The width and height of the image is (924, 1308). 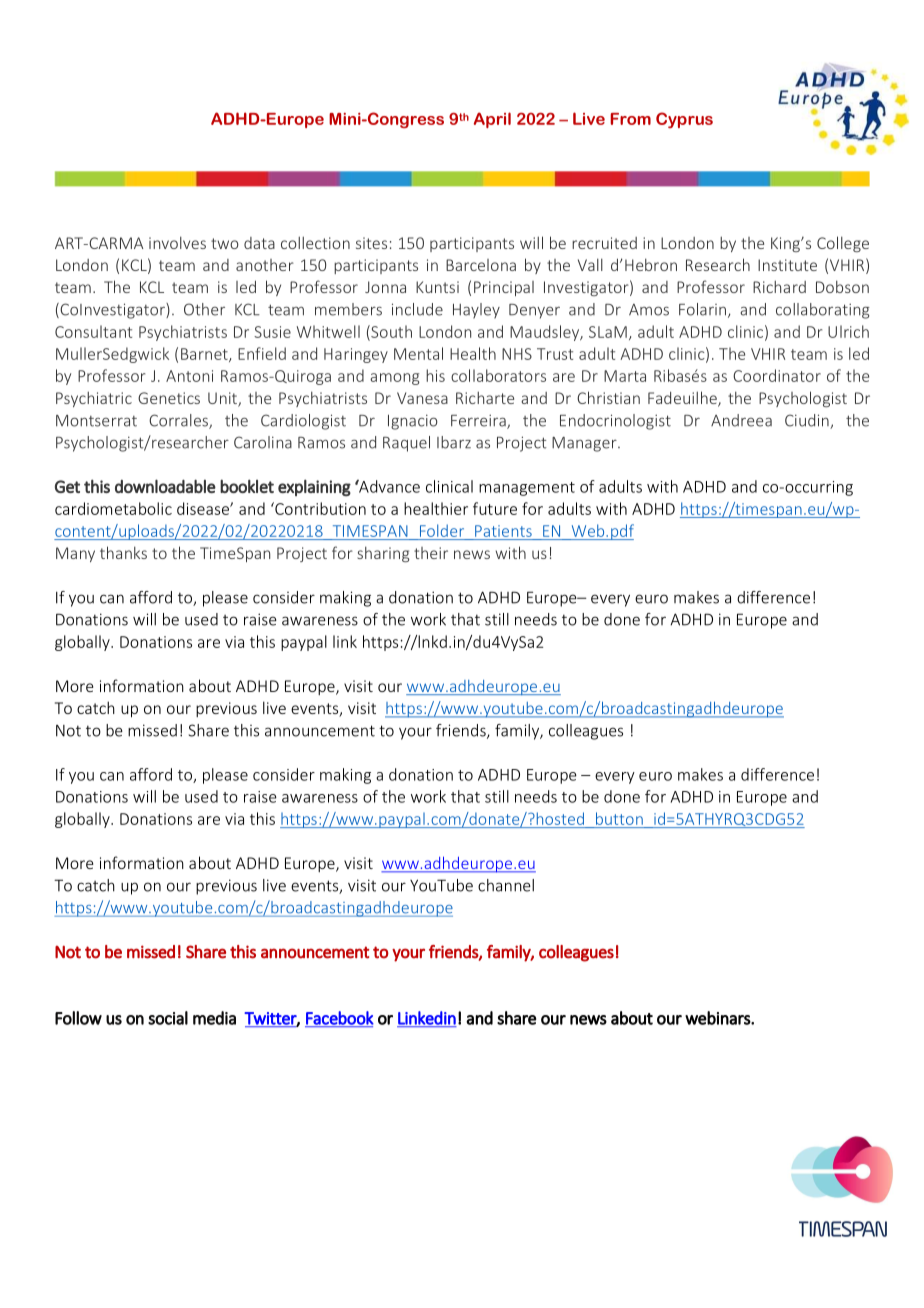 I want to click on Hayley, so click(x=476, y=311).
